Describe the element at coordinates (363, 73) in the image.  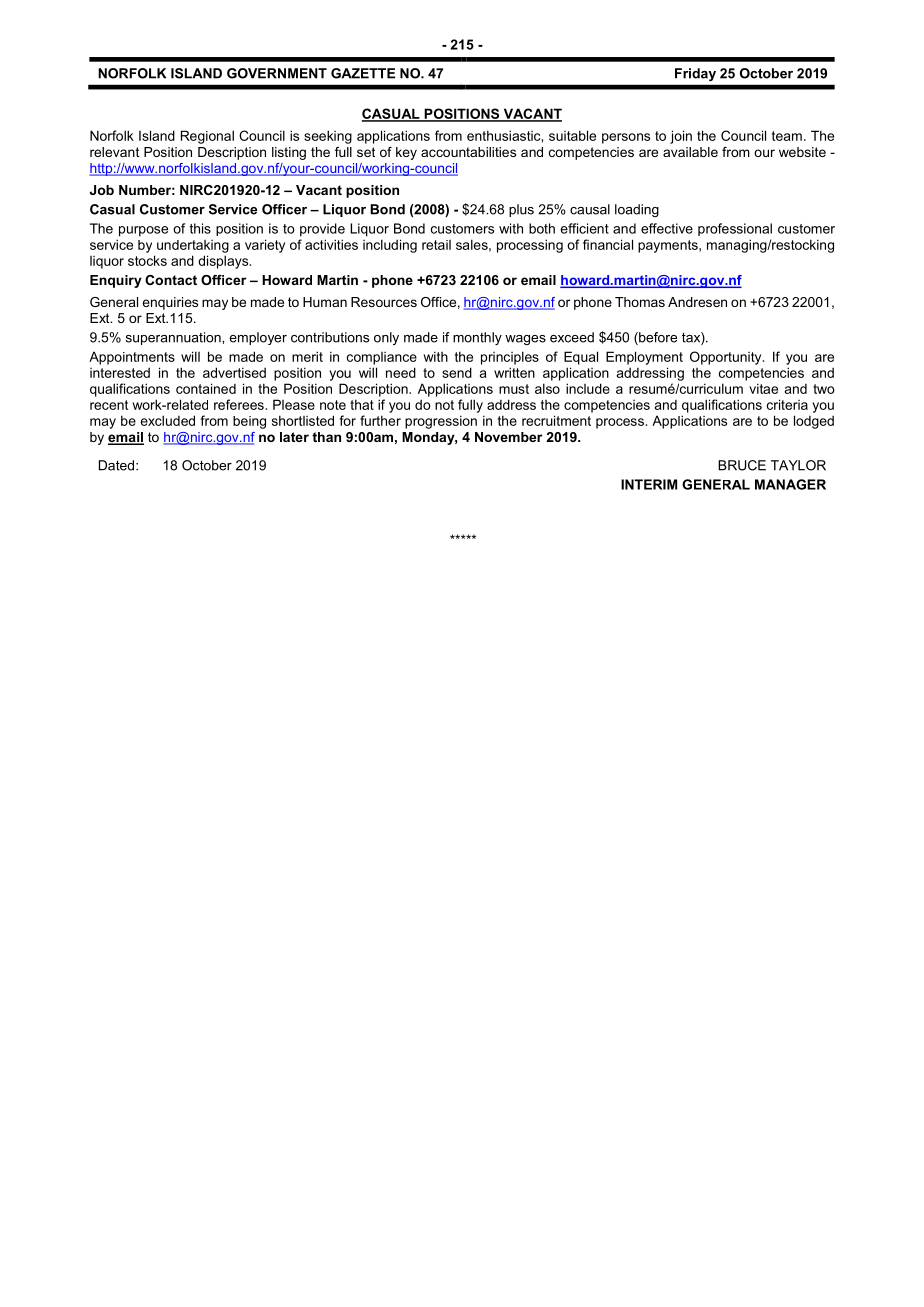
I see `GAZETTE` at that location.
